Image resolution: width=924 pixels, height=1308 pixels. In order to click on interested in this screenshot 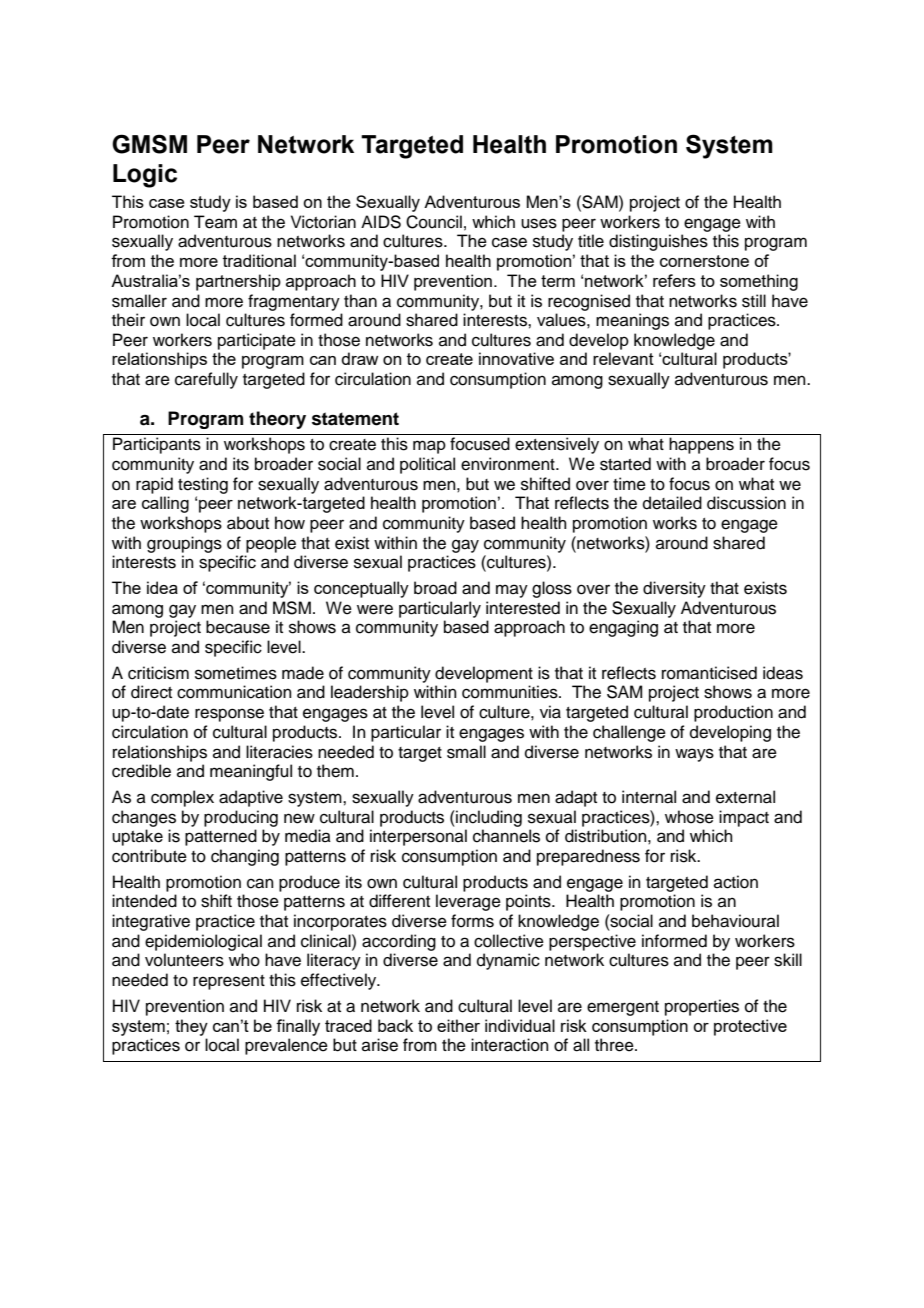, I will do `click(523, 608)`.
